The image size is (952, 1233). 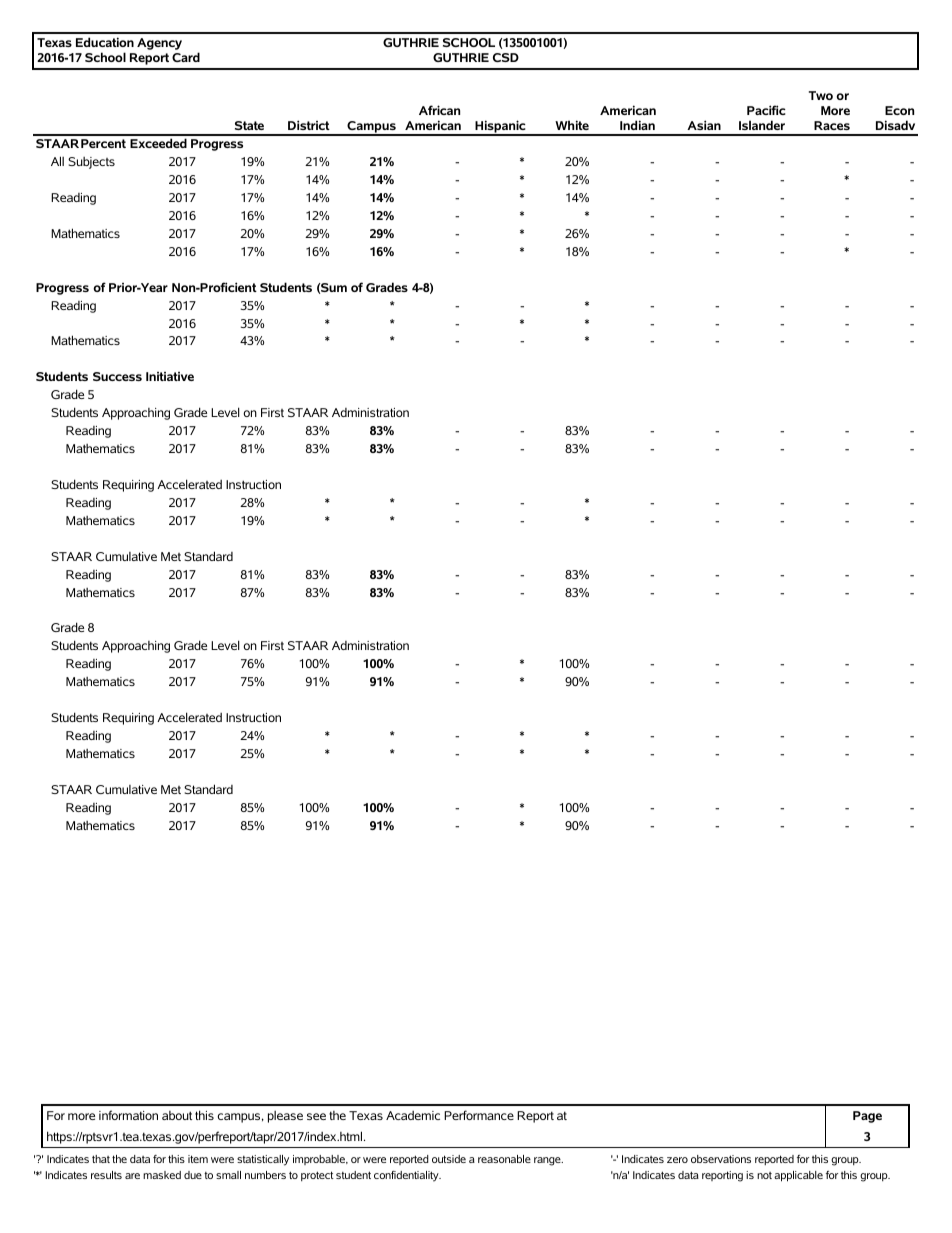 What do you see at coordinates (439, 110) in the document?
I see `African` at bounding box center [439, 110].
